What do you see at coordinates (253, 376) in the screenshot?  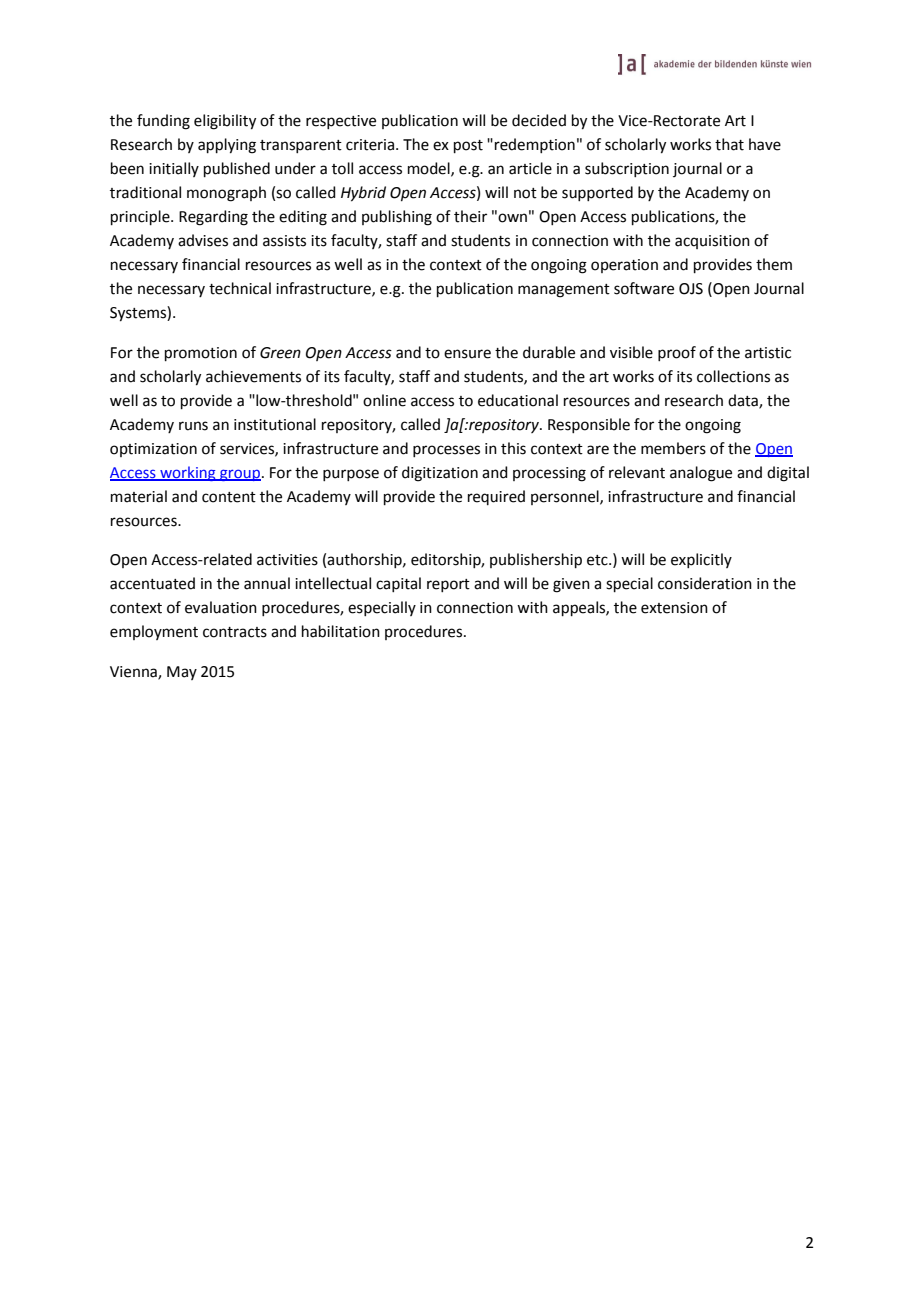 I see `achievements` at bounding box center [253, 376].
